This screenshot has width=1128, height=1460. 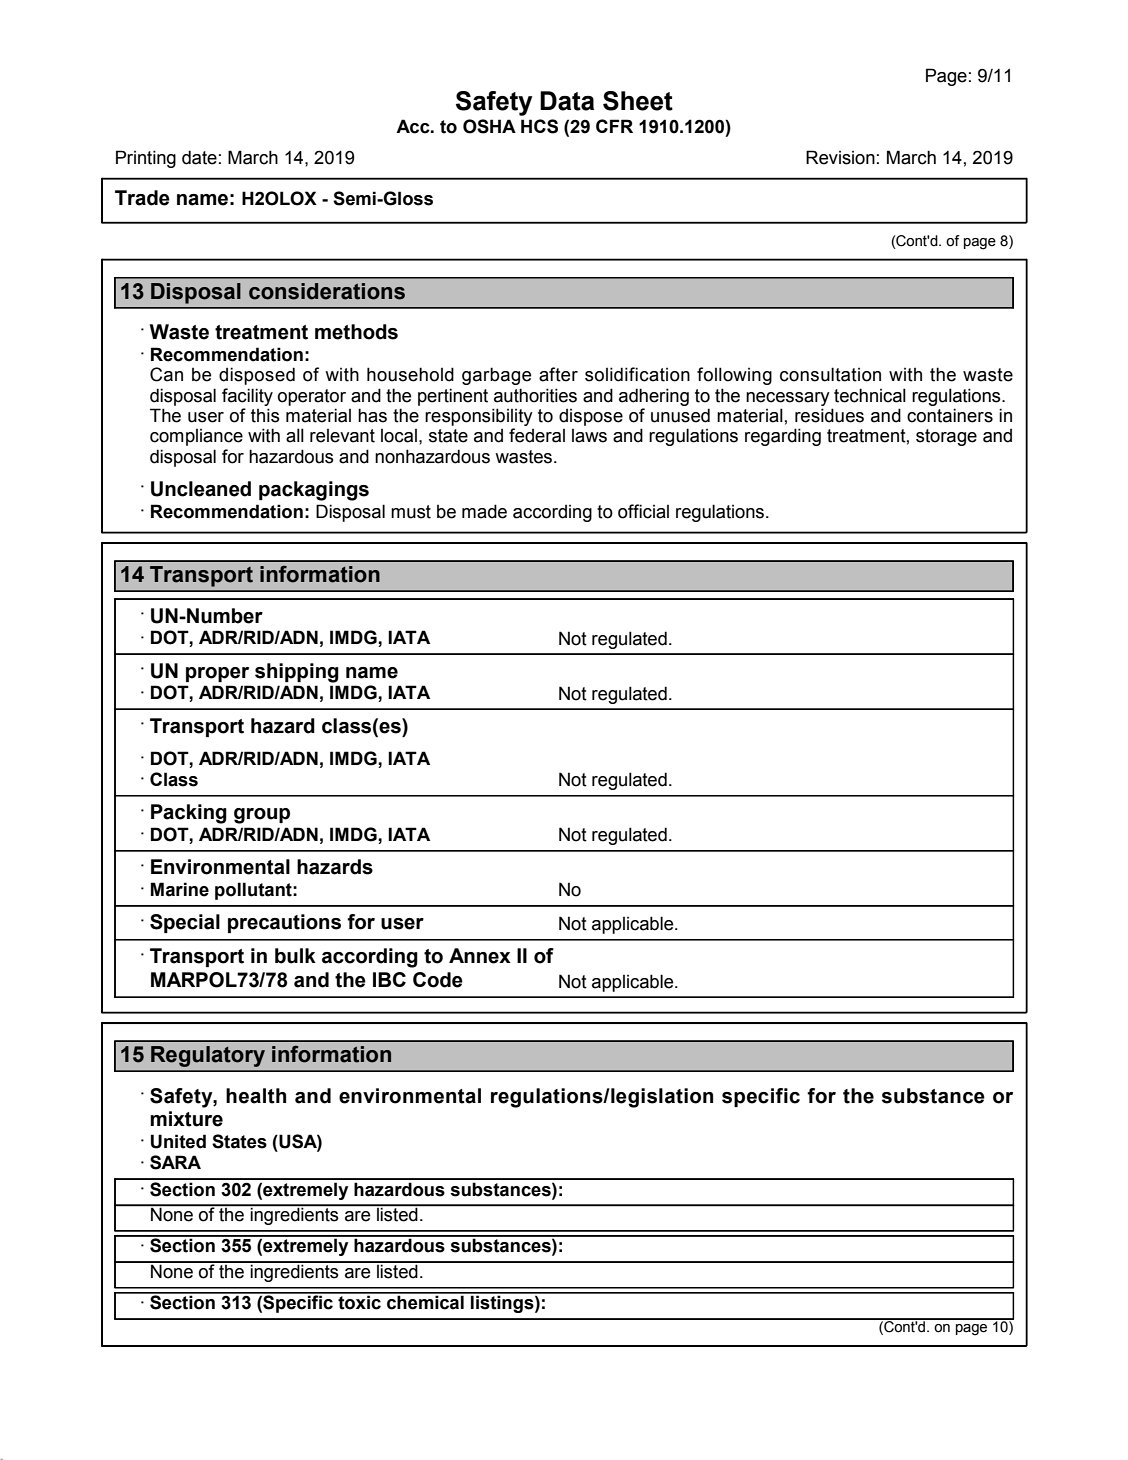 What do you see at coordinates (196, 437) in the screenshot?
I see `compliance` at bounding box center [196, 437].
